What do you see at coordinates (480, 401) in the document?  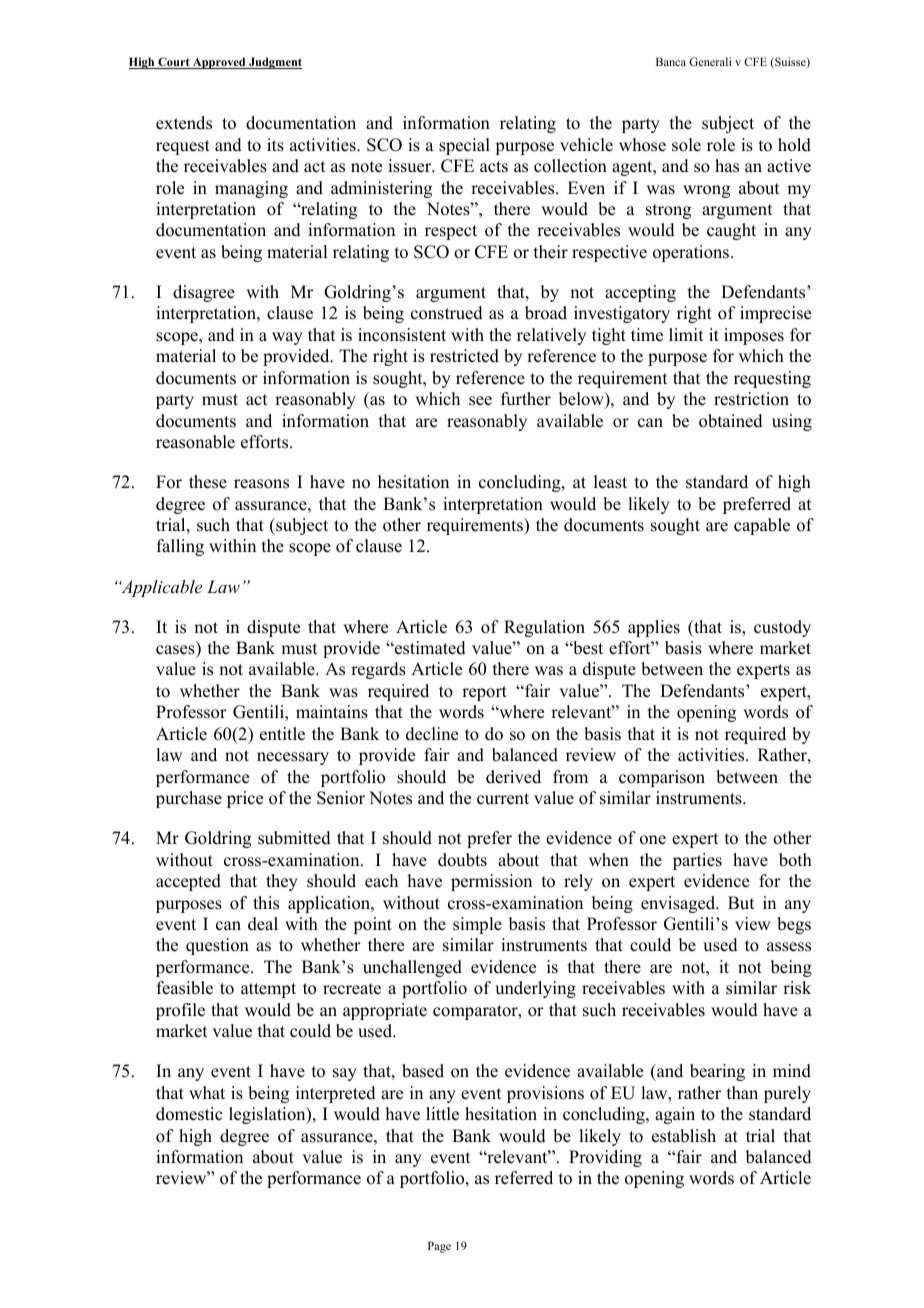 I see `see` at bounding box center [480, 401].
